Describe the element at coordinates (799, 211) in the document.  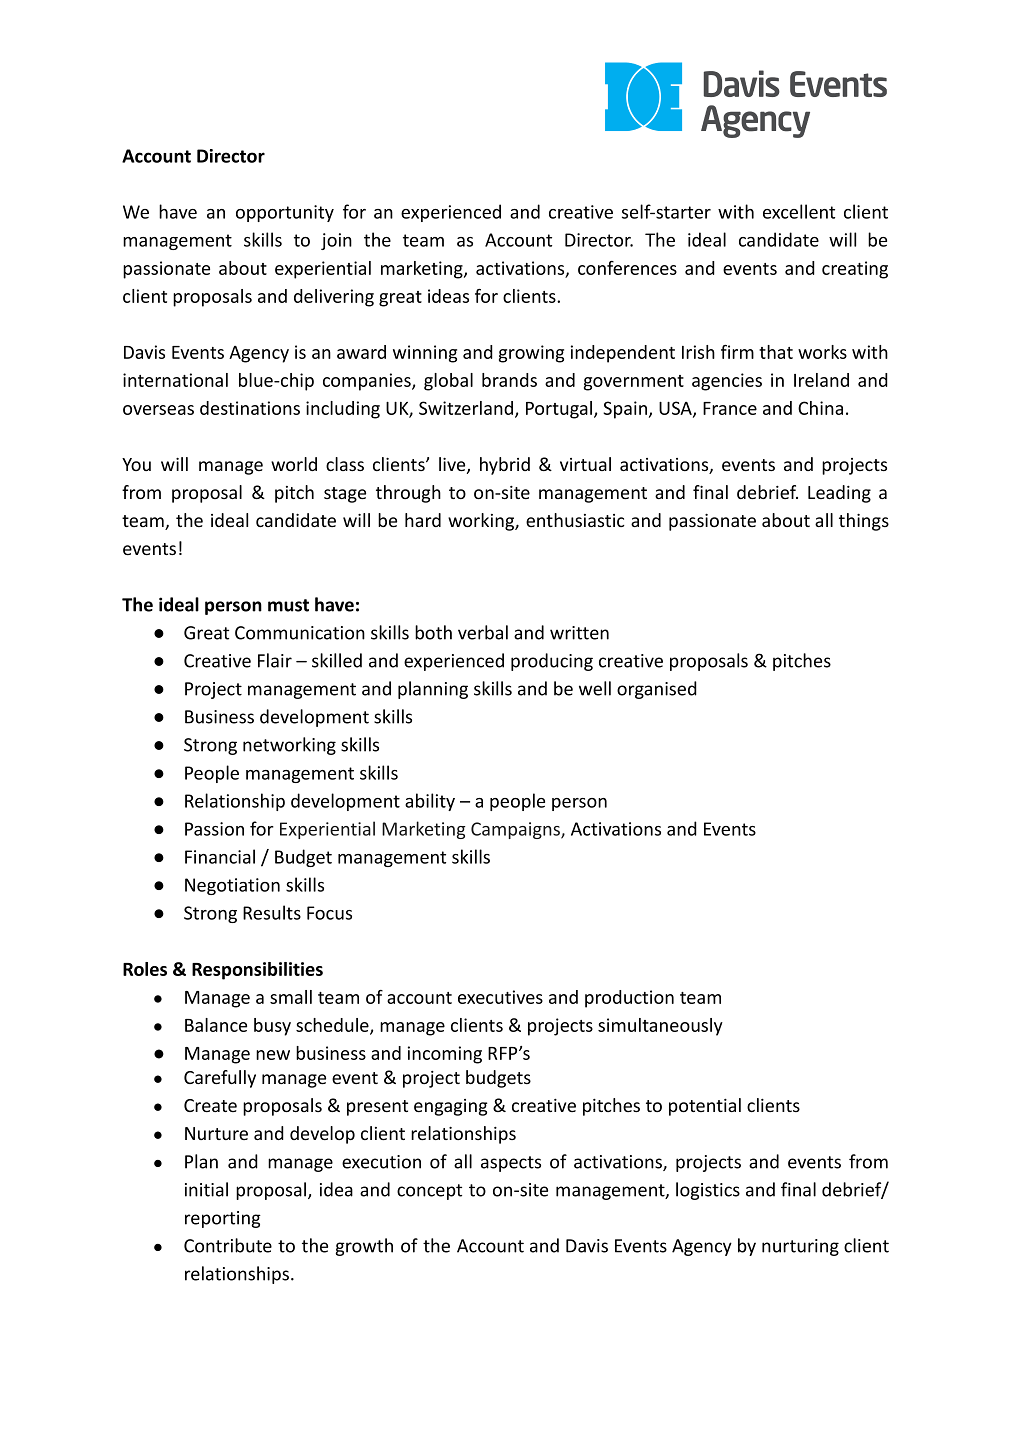
I see `excellent` at that location.
